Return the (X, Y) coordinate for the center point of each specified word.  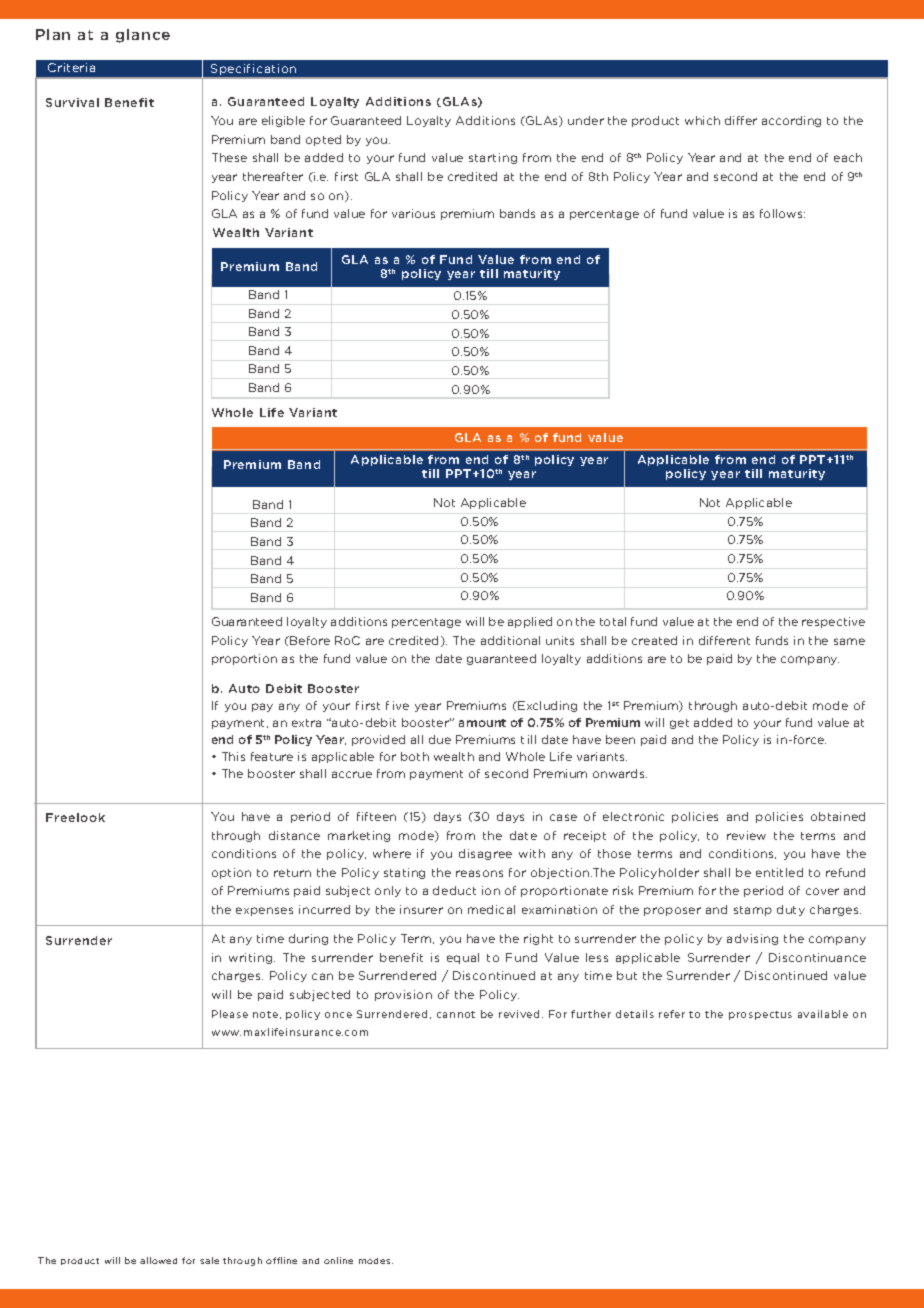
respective (833, 622)
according (791, 121)
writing (252, 958)
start (482, 158)
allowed (158, 1260)
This (233, 756)
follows (782, 213)
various (413, 213)
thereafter (273, 176)
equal (463, 958)
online (338, 1260)
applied (530, 622)
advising (752, 939)
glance (143, 36)
